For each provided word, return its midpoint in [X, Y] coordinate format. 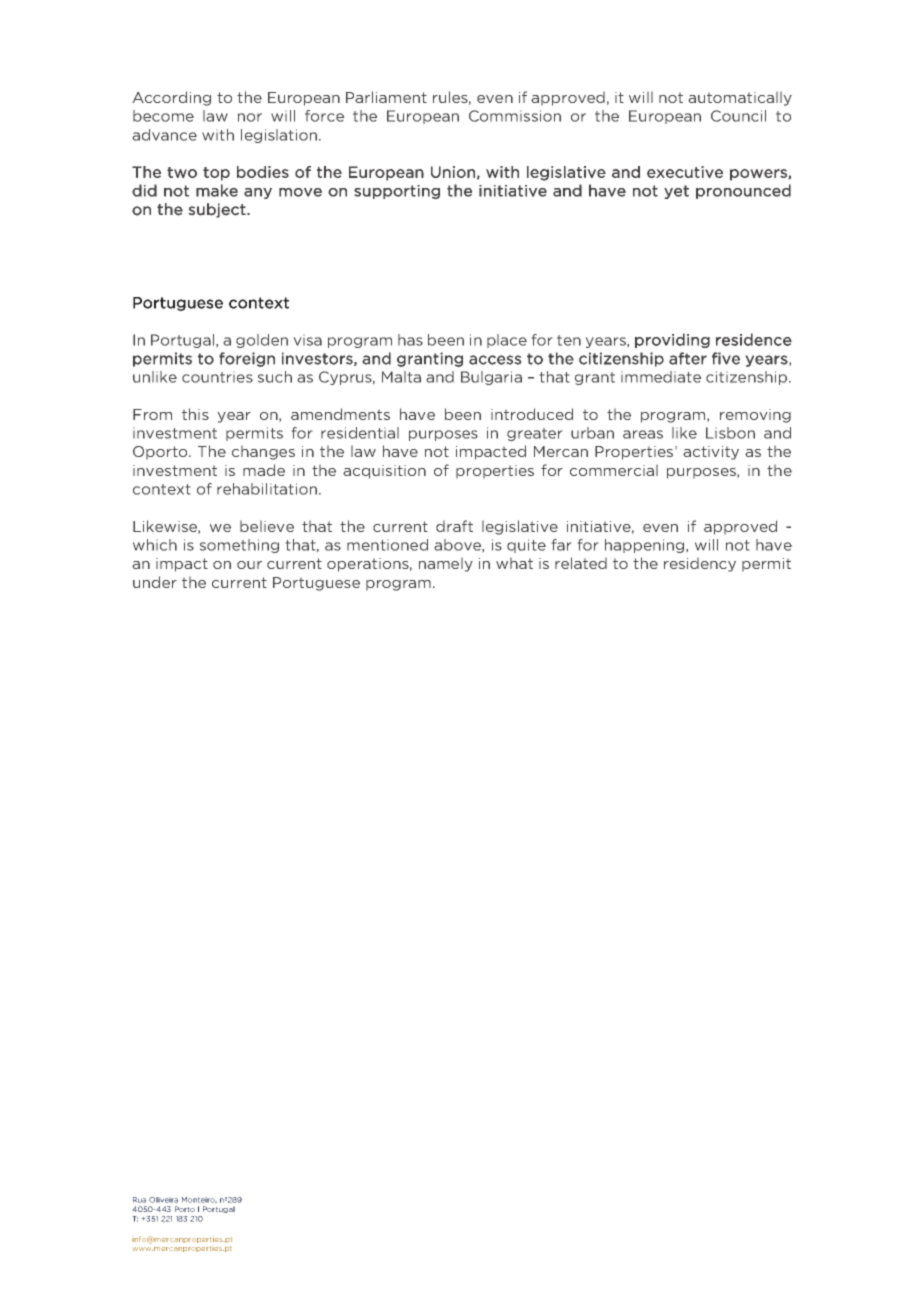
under [155, 582]
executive [685, 172]
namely [446, 564]
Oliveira [163, 1200]
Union [453, 172]
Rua [139, 1200]
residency [700, 564]
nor [250, 117]
